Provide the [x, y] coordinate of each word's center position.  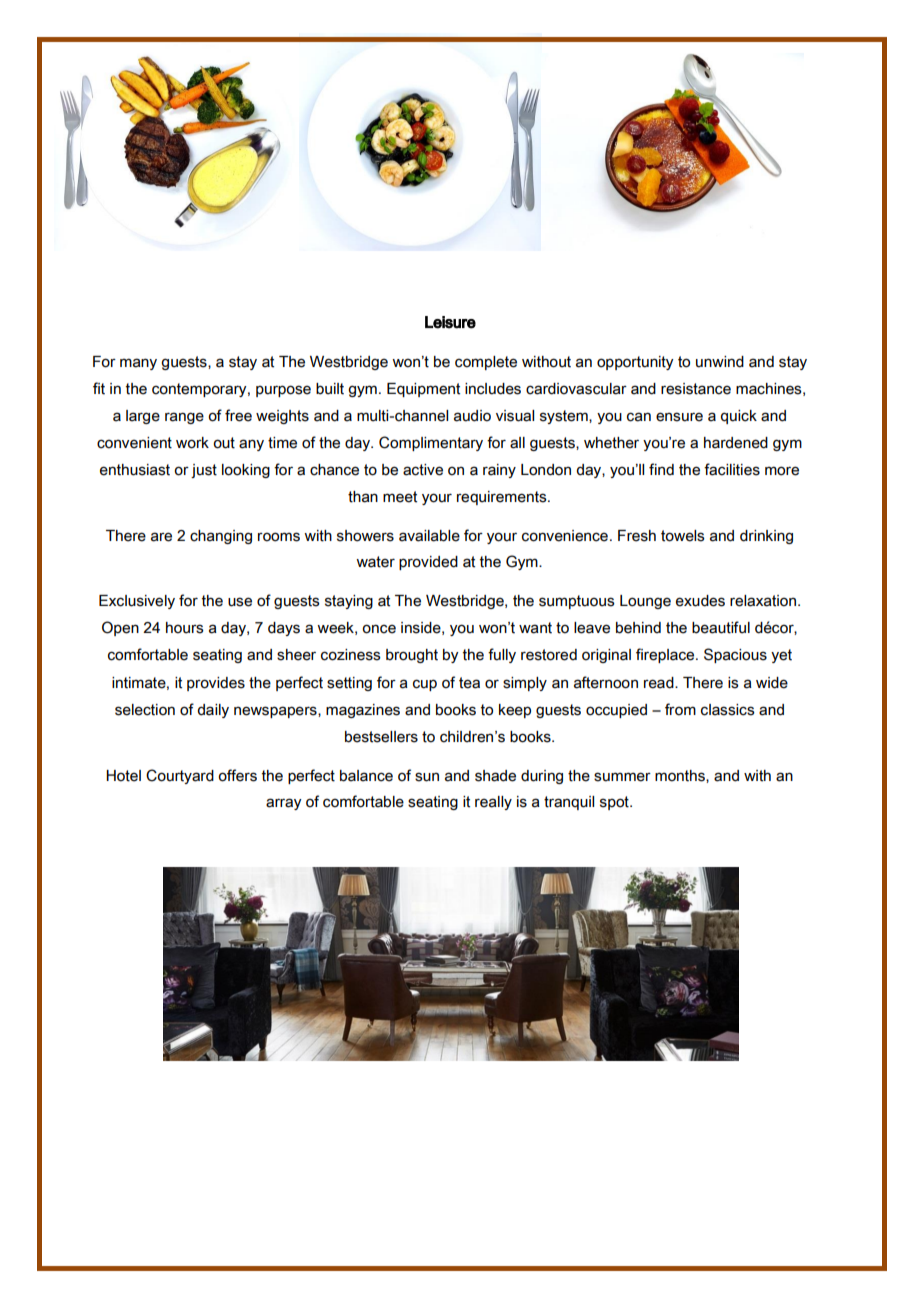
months [681, 776]
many [138, 364]
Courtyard [180, 776]
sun [427, 777]
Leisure [450, 322]
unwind [720, 362]
